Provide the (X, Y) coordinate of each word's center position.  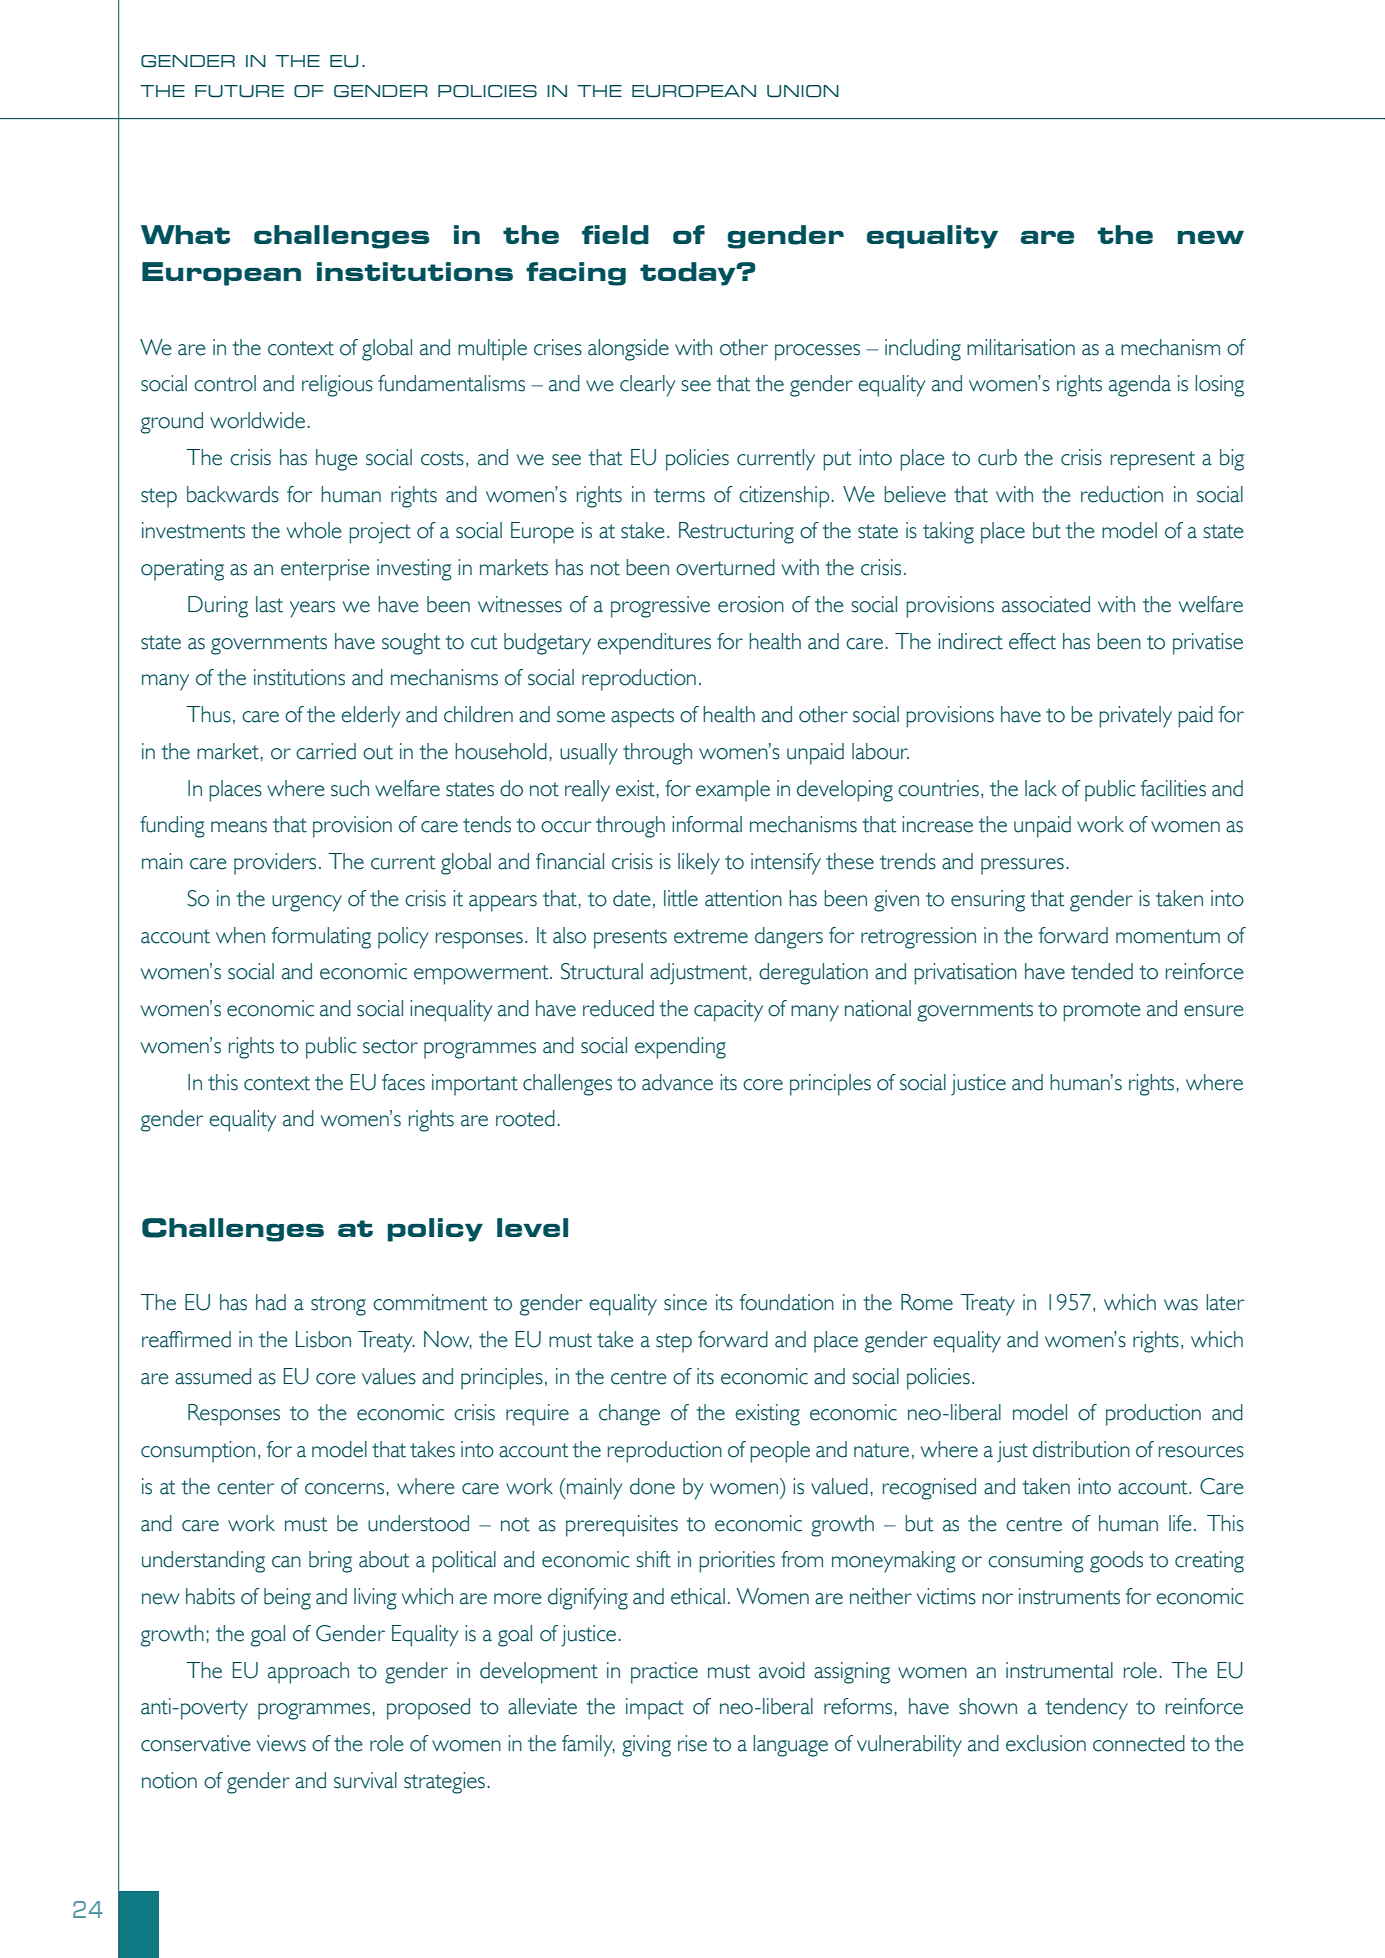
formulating (321, 938)
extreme (711, 936)
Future (239, 91)
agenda (1140, 386)
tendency (1087, 1709)
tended (1102, 971)
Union (803, 91)
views (281, 1743)
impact (655, 1709)
